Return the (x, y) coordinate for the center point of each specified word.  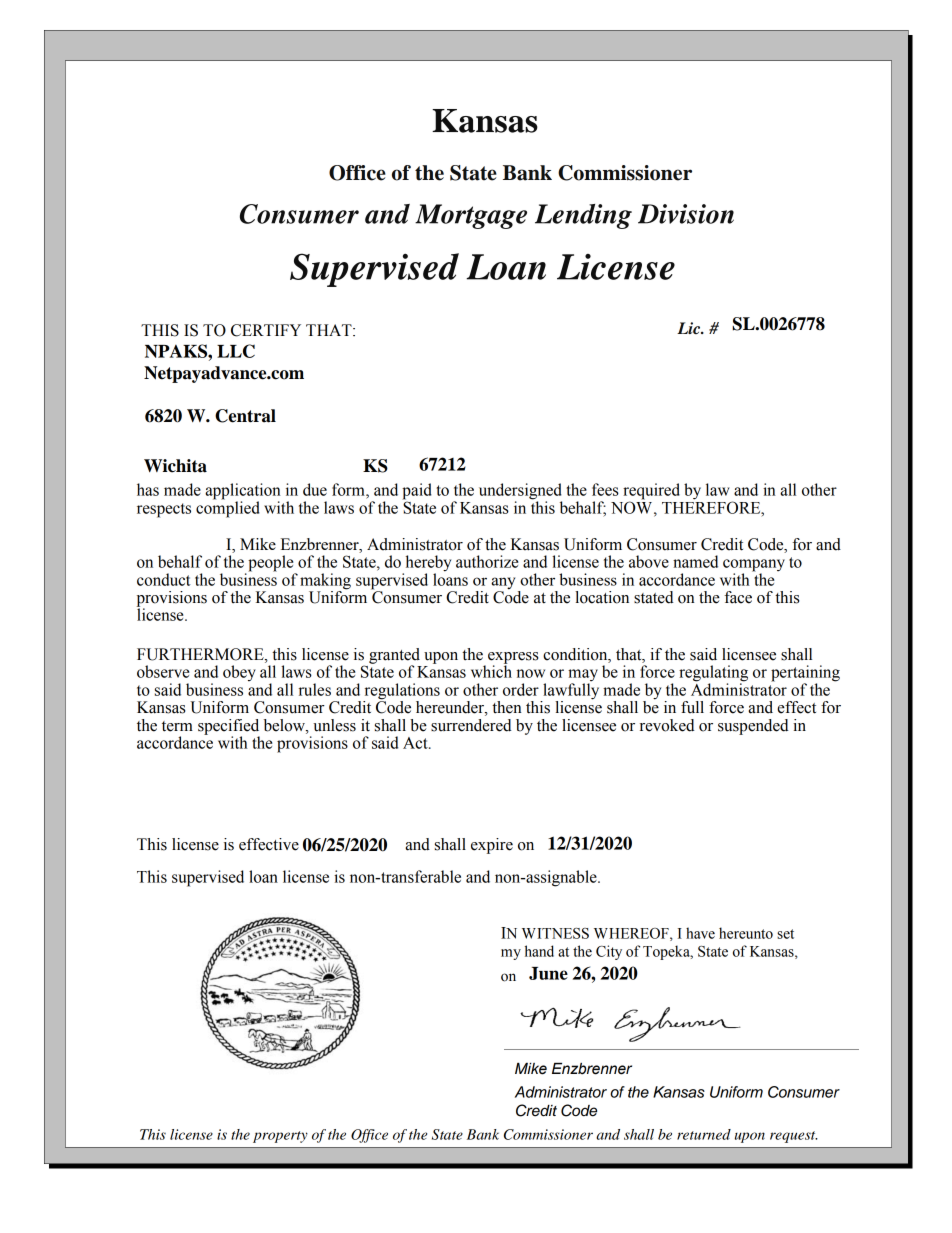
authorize (487, 561)
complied (228, 508)
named (695, 561)
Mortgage (471, 216)
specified (229, 728)
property (280, 1137)
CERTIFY (266, 330)
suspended (753, 727)
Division (686, 214)
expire (492, 846)
